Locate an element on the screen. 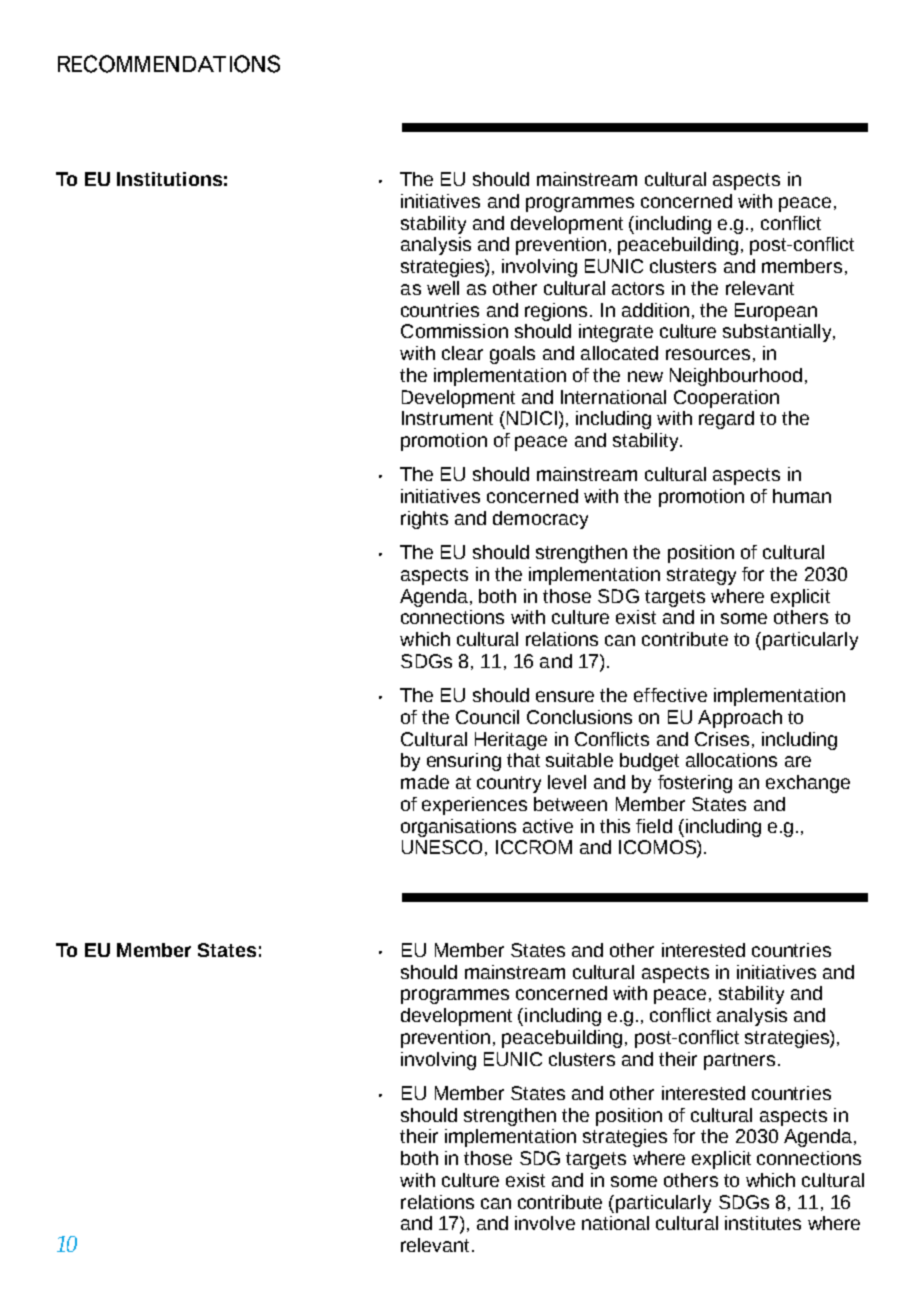 This screenshot has height=1308, width=924. RECOMMENDATIONS is located at coordinates (169, 64).
